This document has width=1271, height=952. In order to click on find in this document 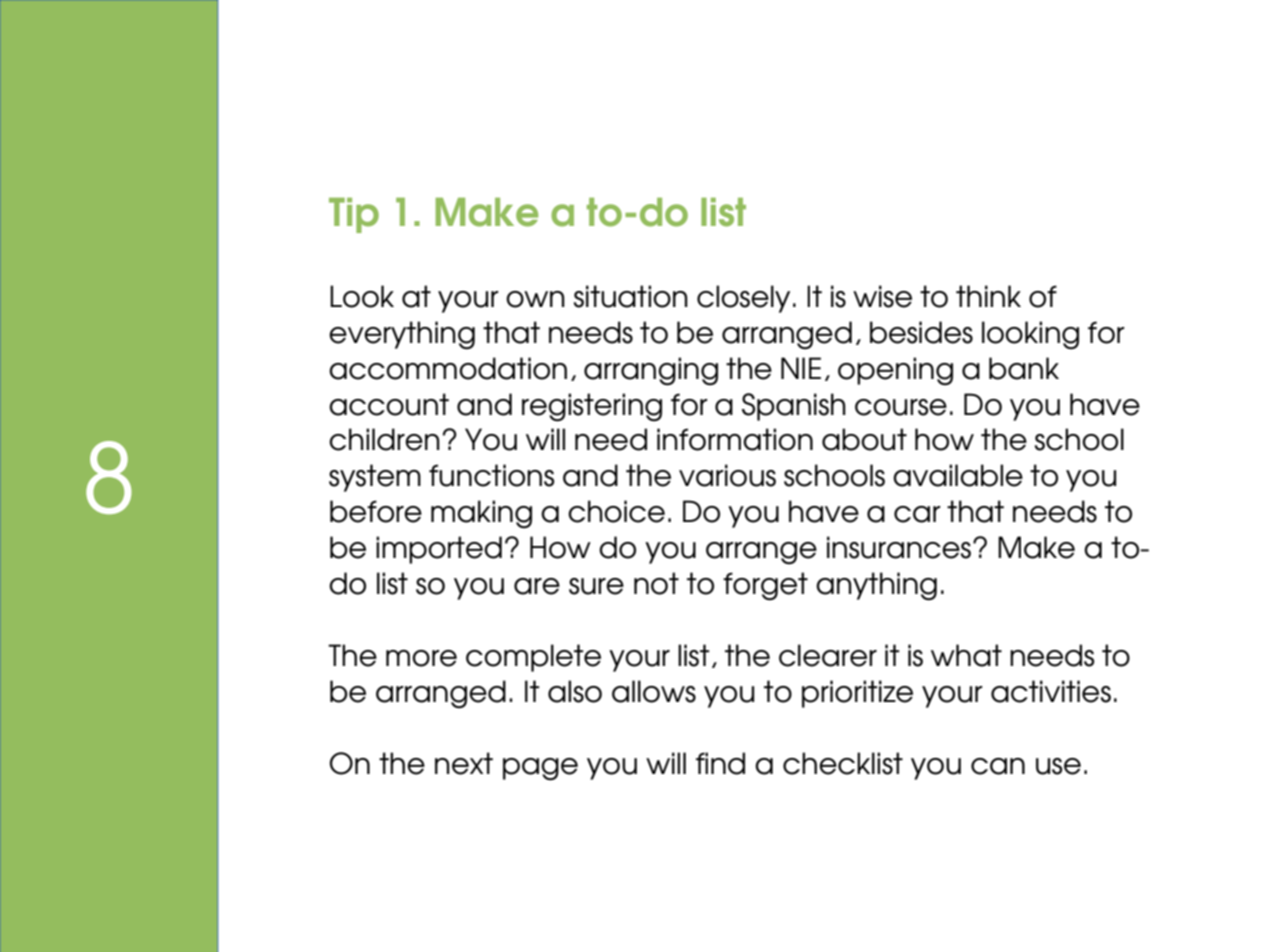, I will do `click(720, 763)`.
